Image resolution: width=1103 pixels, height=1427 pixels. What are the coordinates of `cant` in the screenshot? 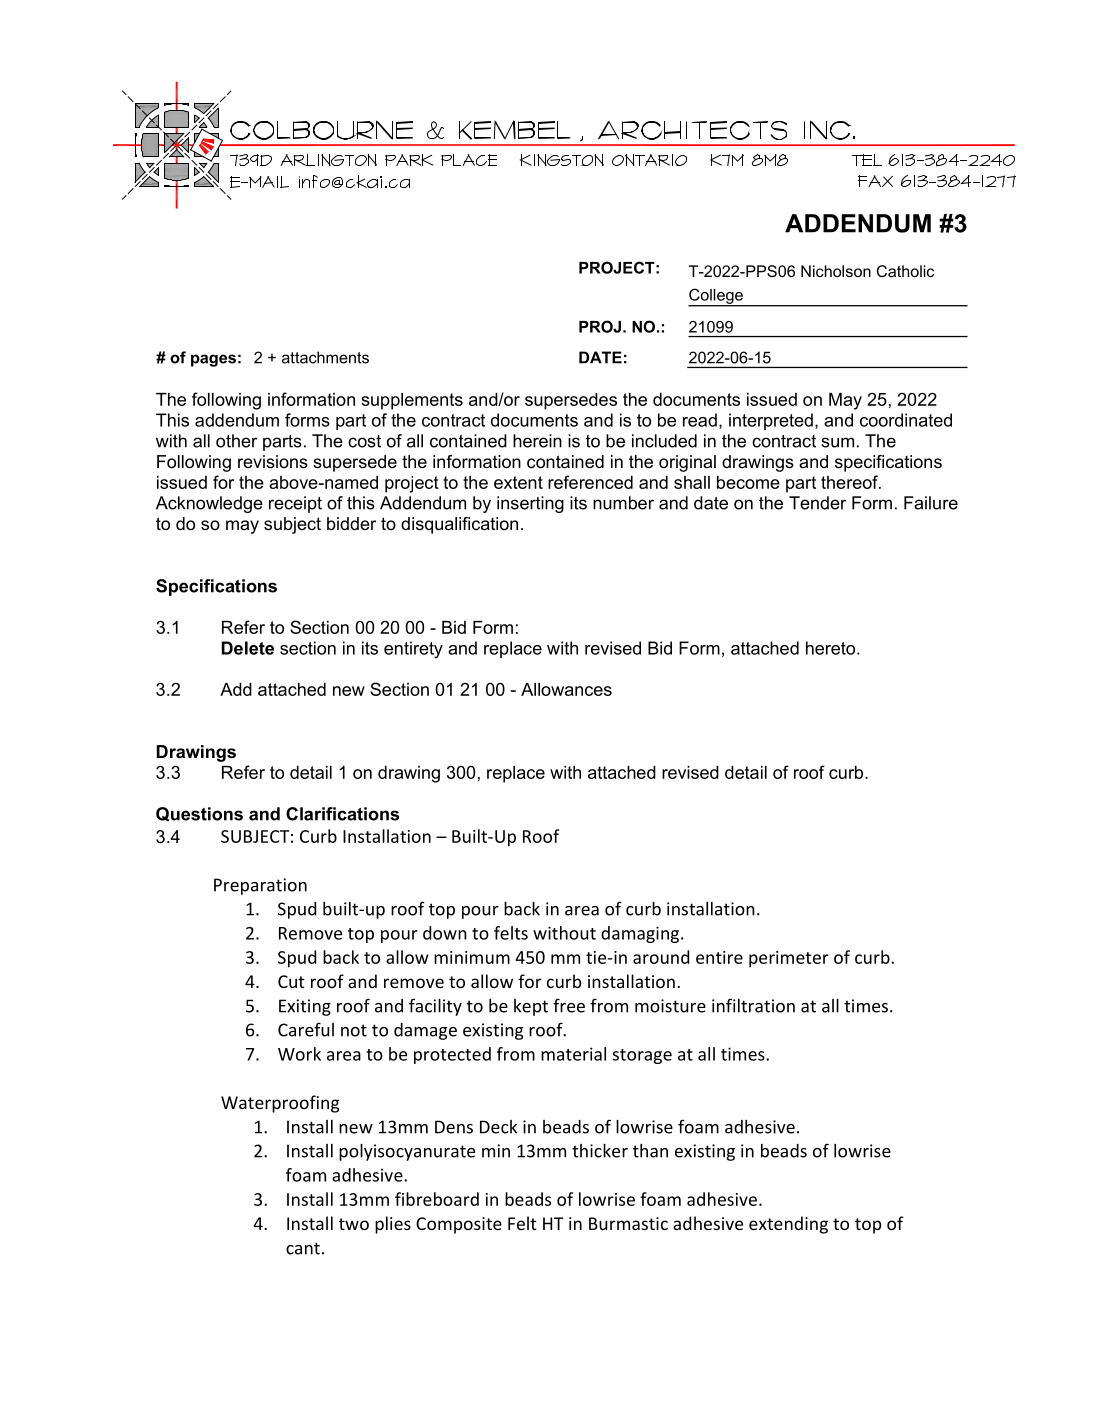 It's located at (303, 1248).
